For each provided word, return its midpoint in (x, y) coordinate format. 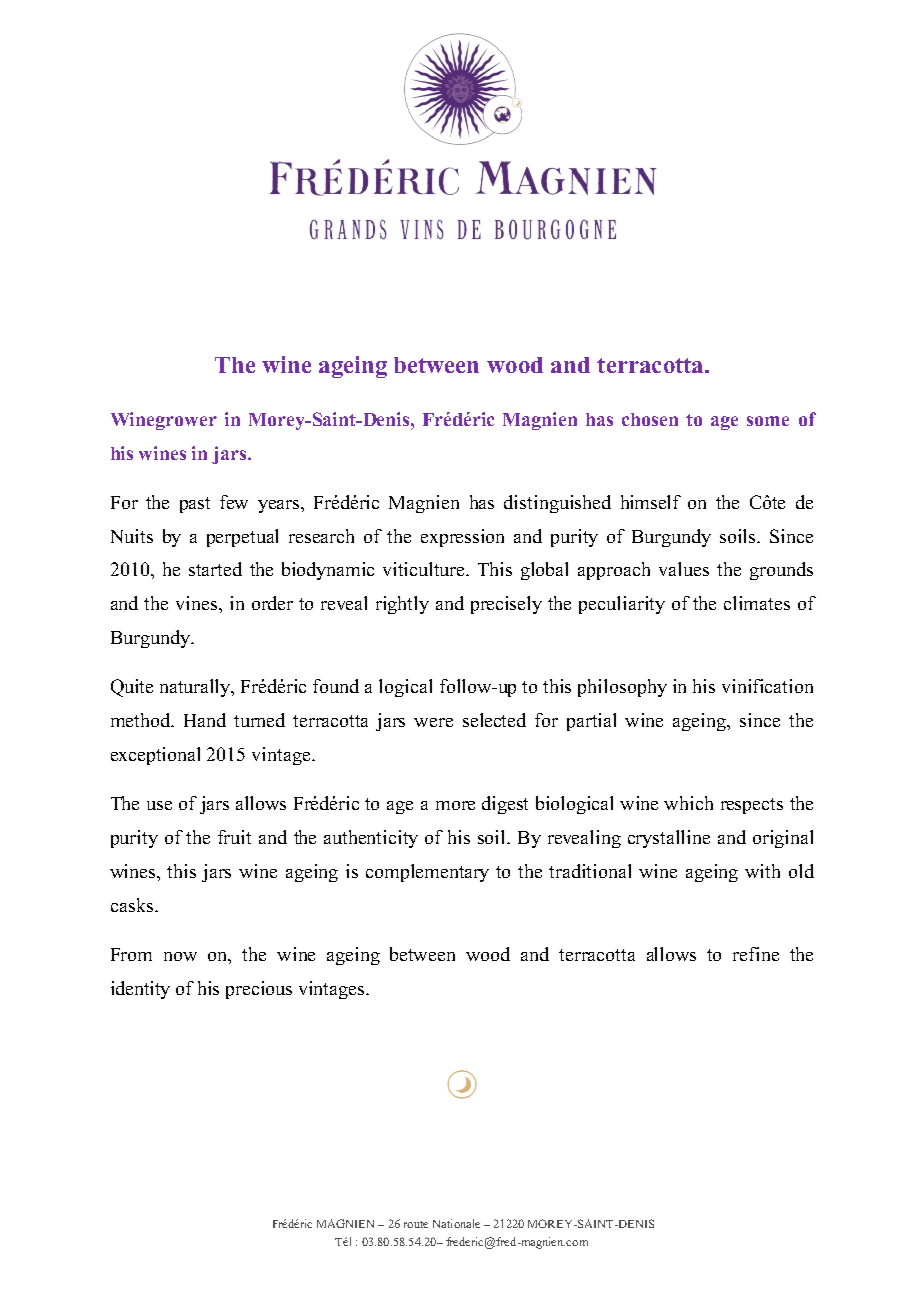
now (180, 956)
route (416, 1224)
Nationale (456, 1223)
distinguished (557, 504)
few (234, 502)
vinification (767, 686)
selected (494, 720)
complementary (427, 873)
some (768, 421)
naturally (196, 688)
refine (756, 954)
